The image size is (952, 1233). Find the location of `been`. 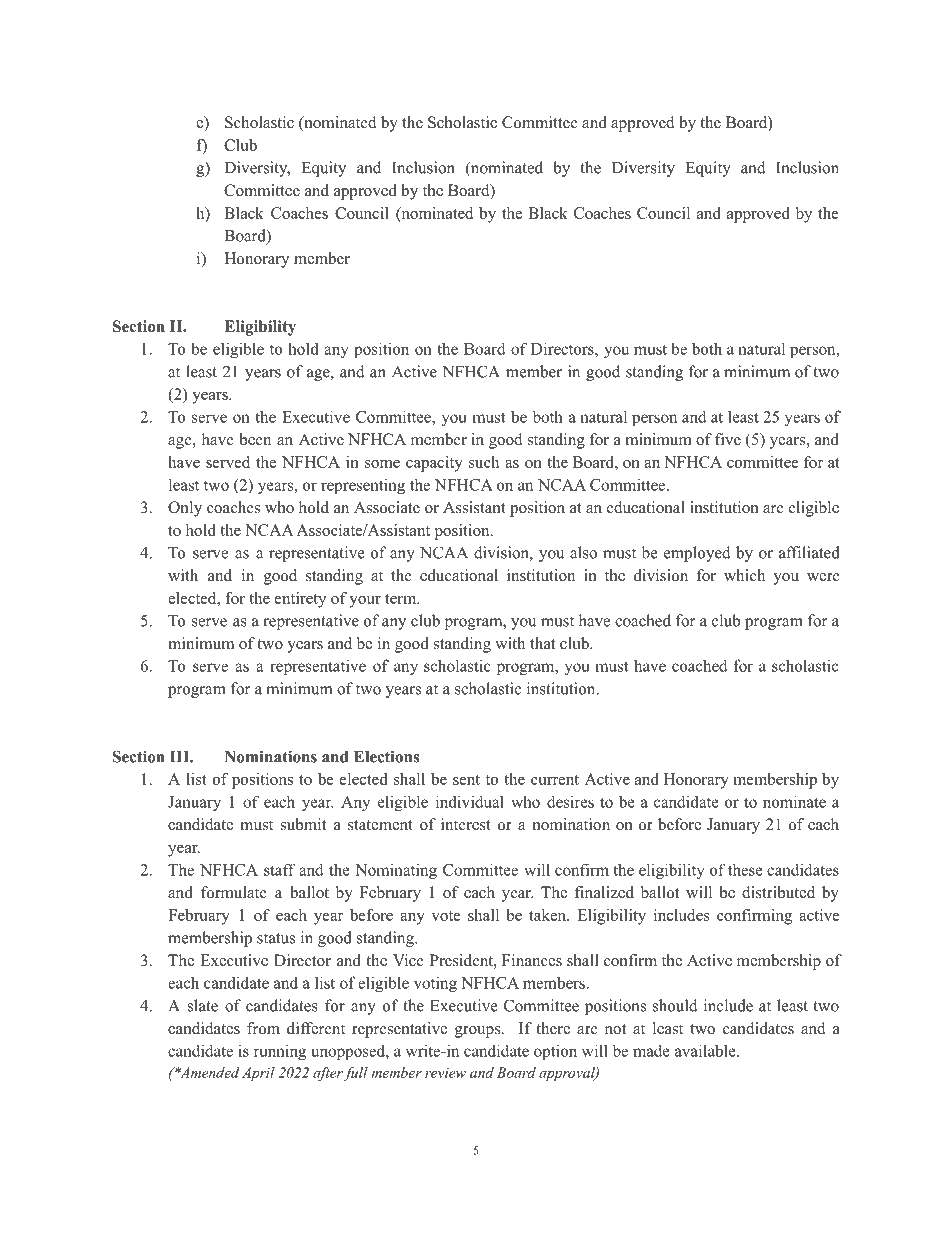

been is located at coordinates (255, 439).
